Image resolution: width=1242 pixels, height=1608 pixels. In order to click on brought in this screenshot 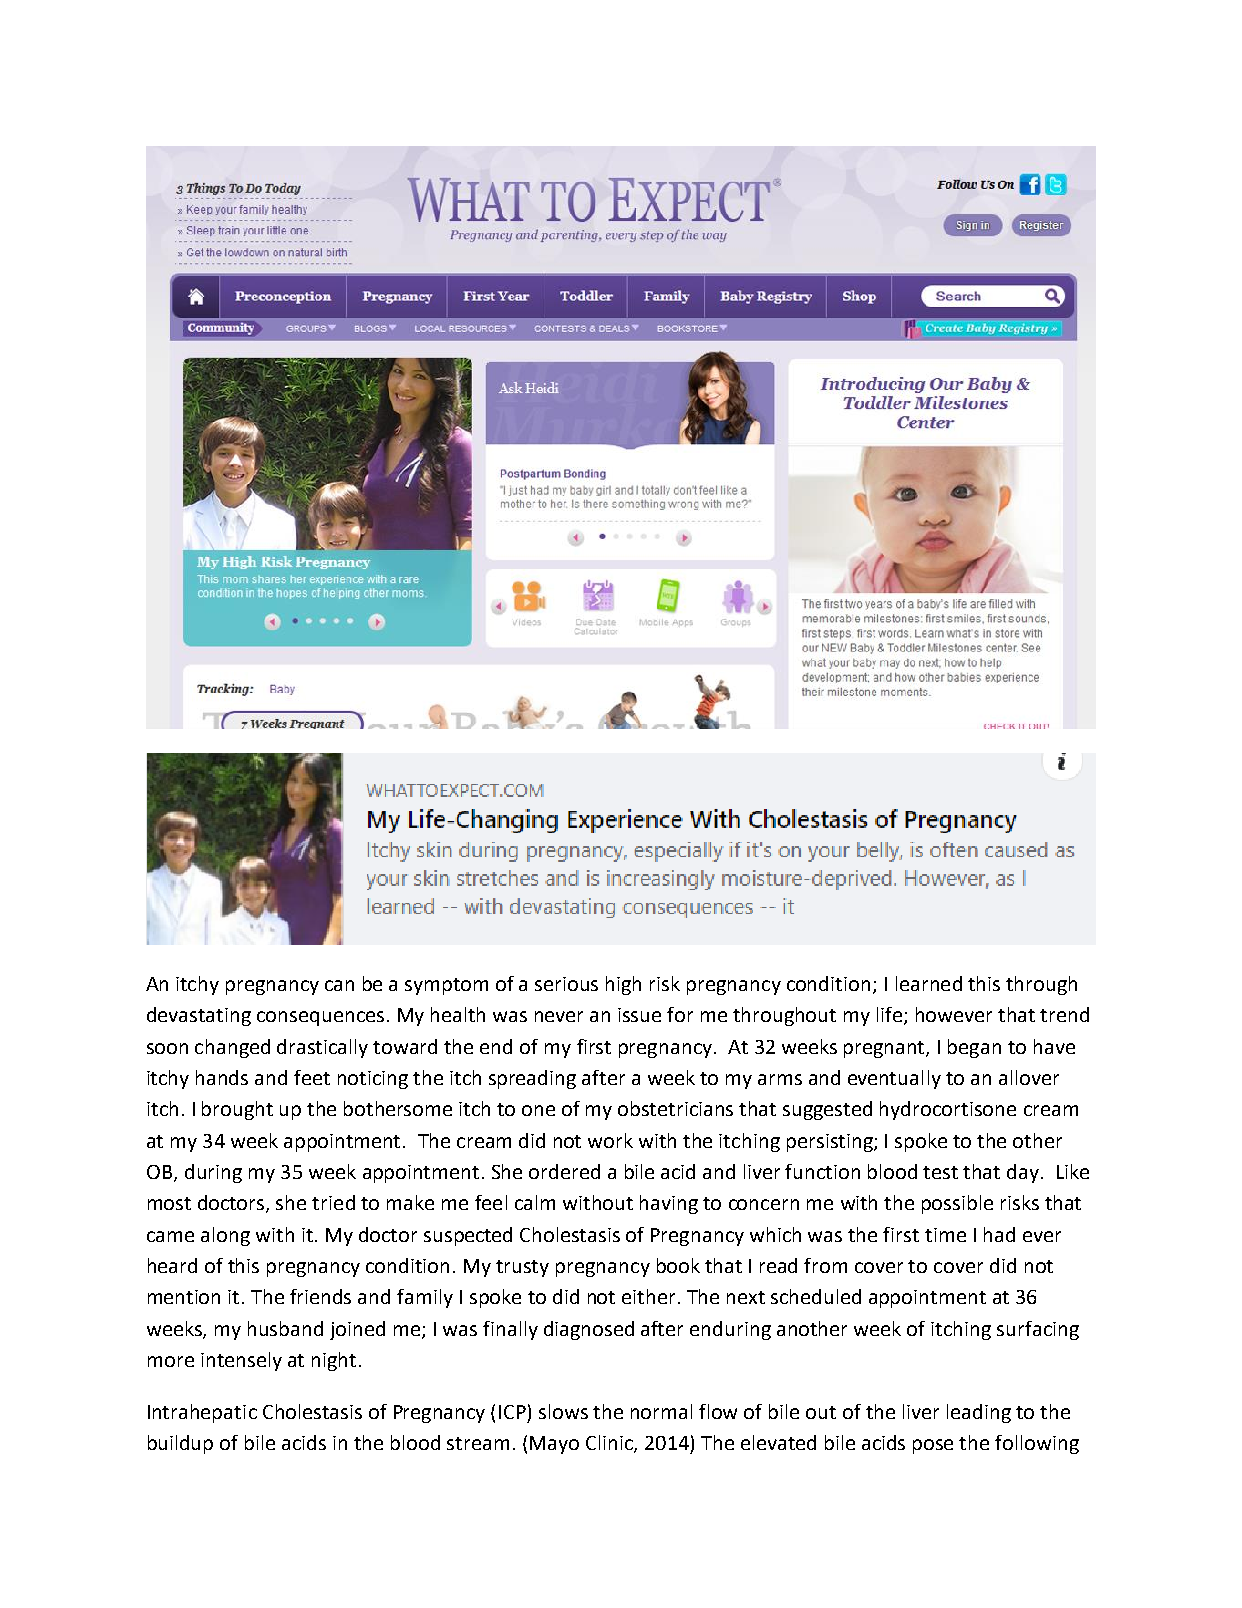, I will do `click(237, 1110)`.
